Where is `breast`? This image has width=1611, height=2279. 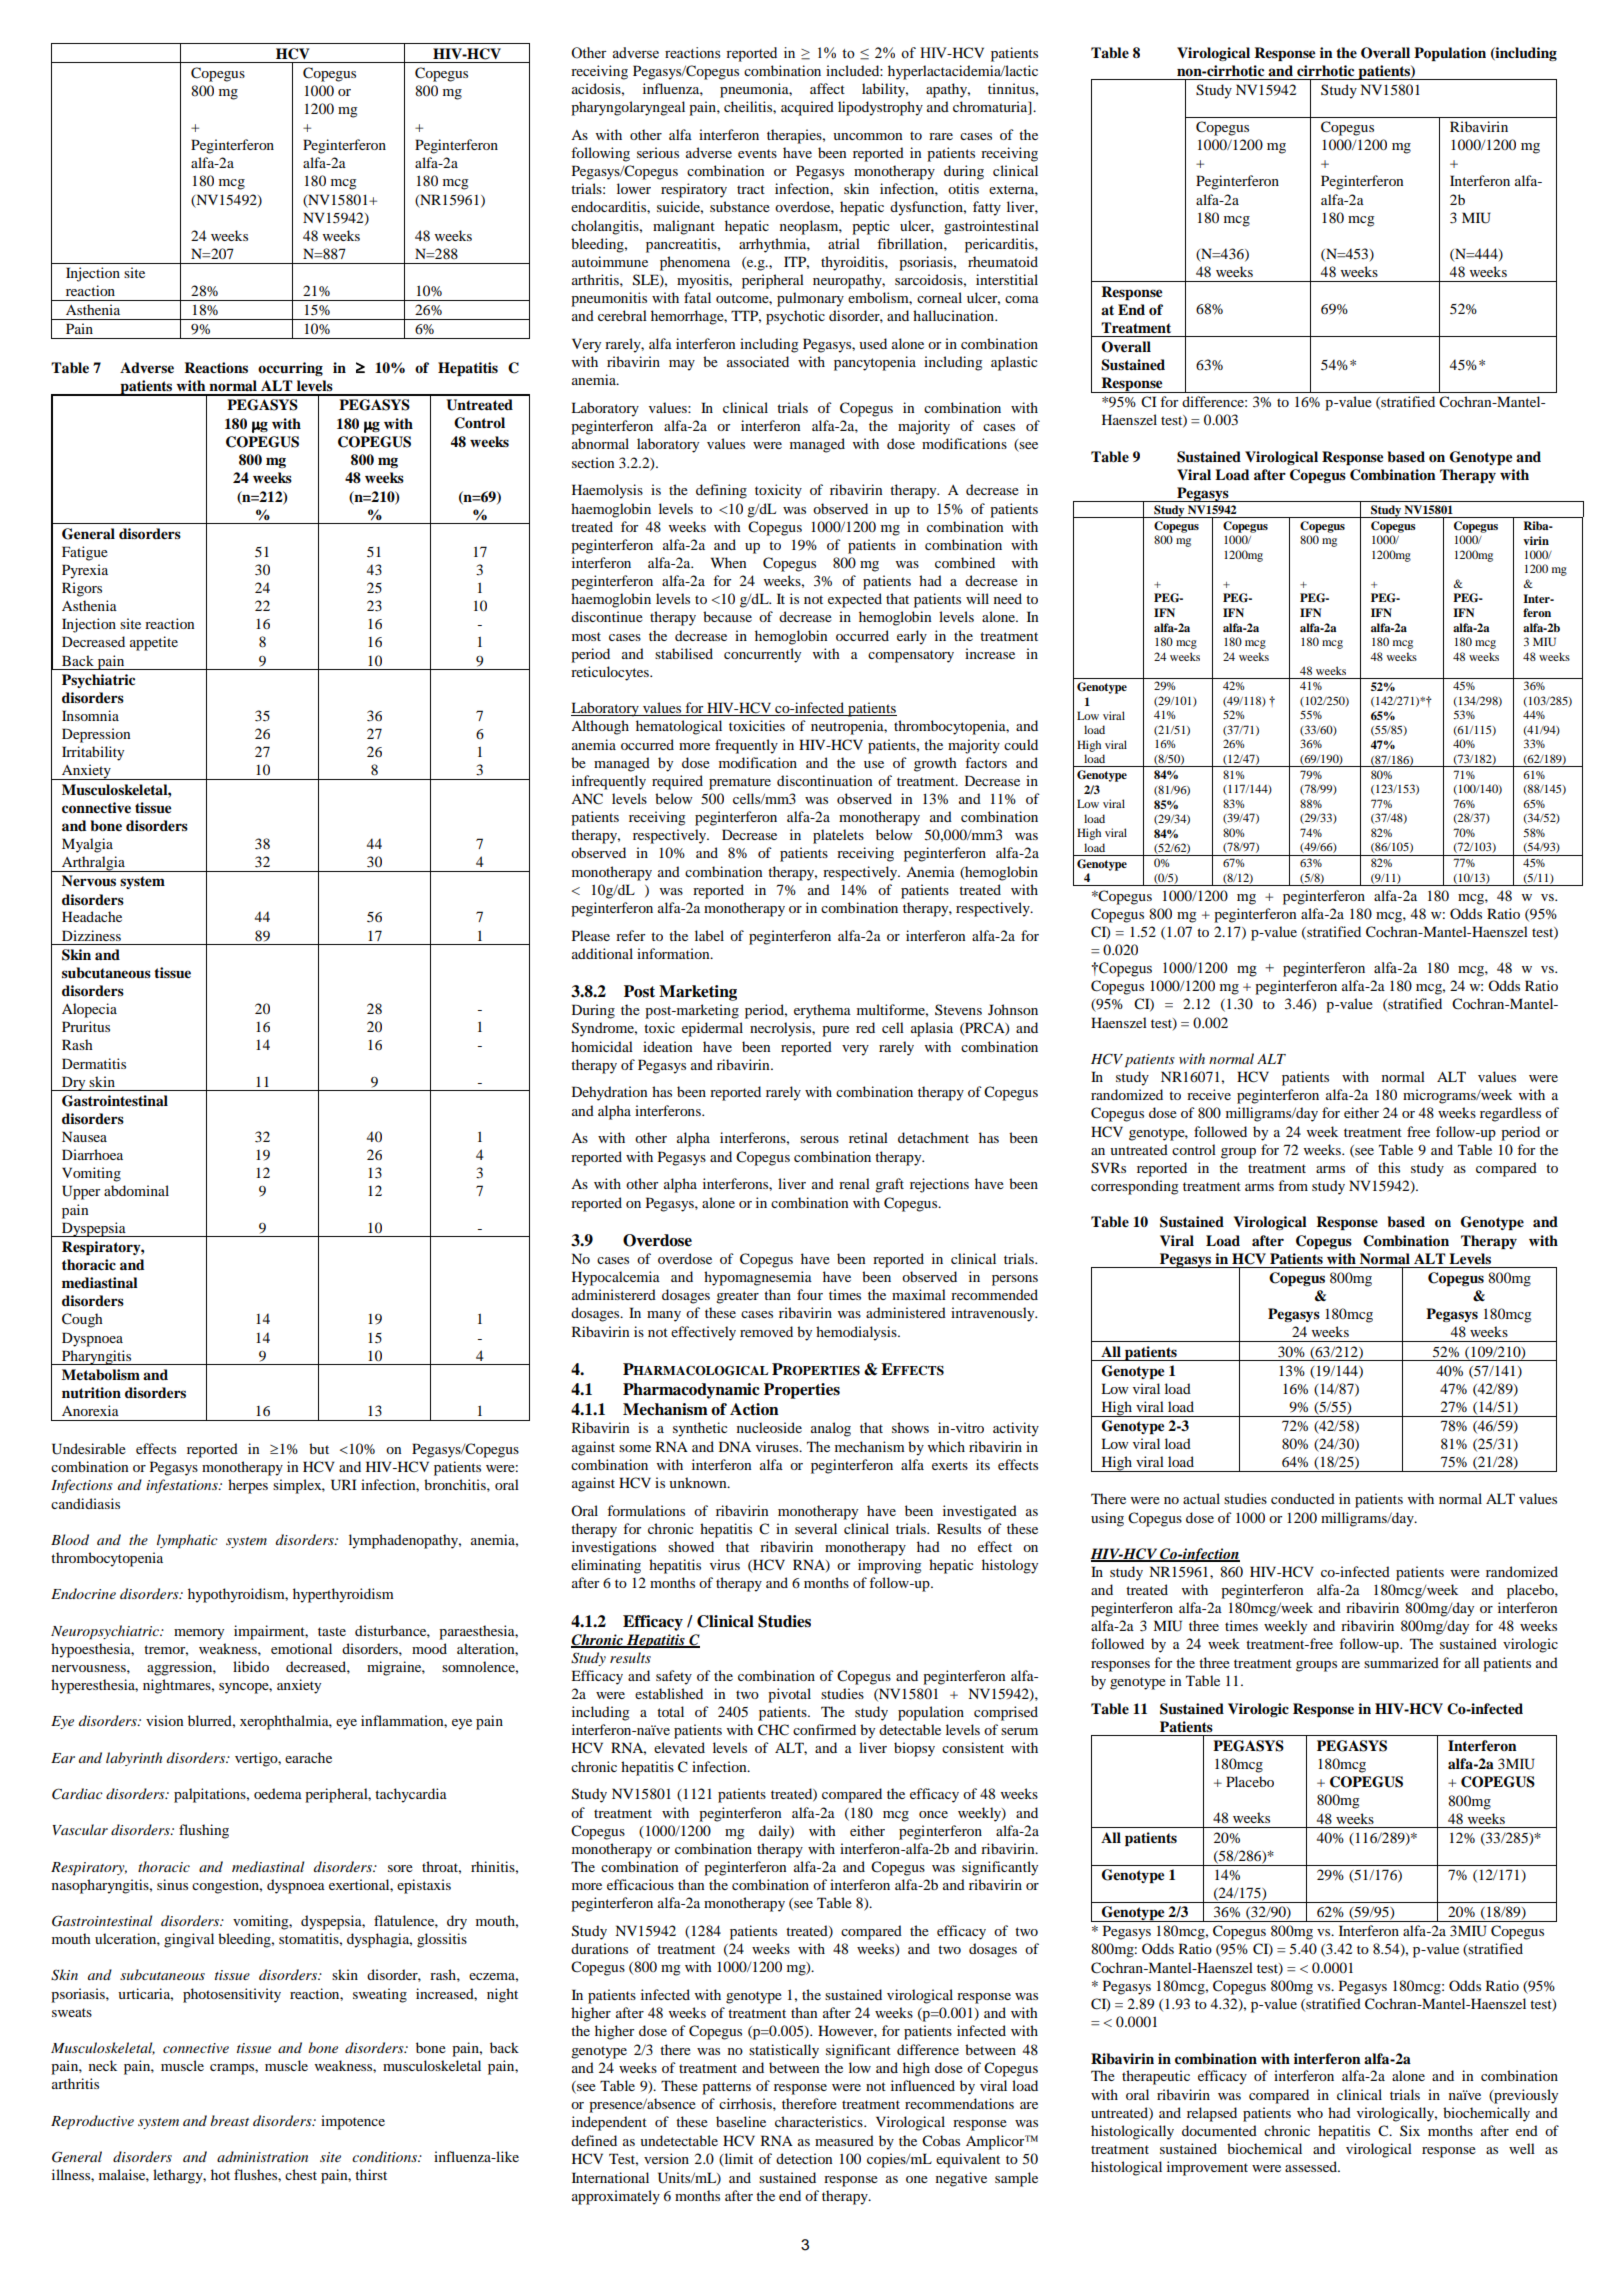 breast is located at coordinates (229, 2120).
